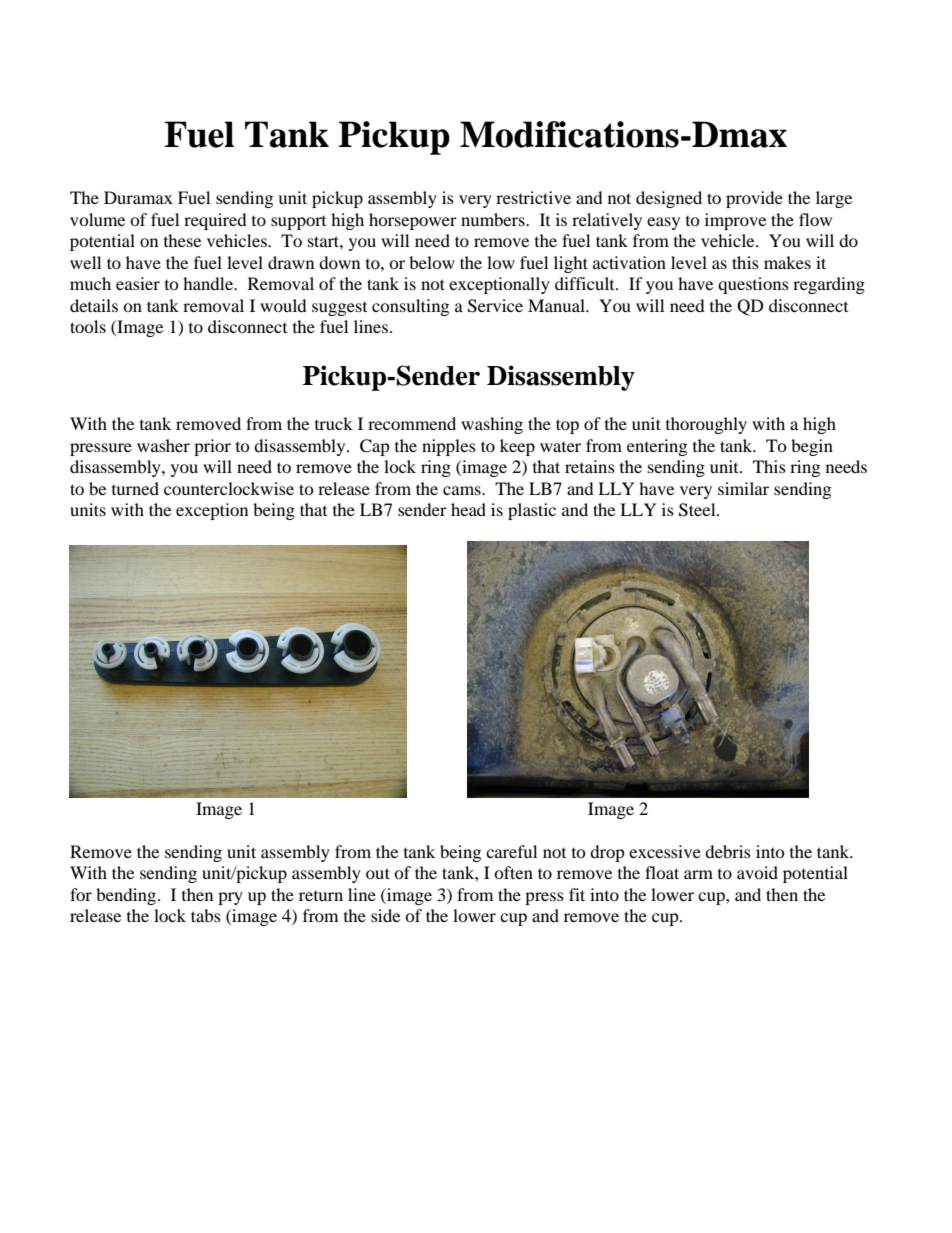 This screenshot has height=1233, width=952. I want to click on turned, so click(135, 488).
